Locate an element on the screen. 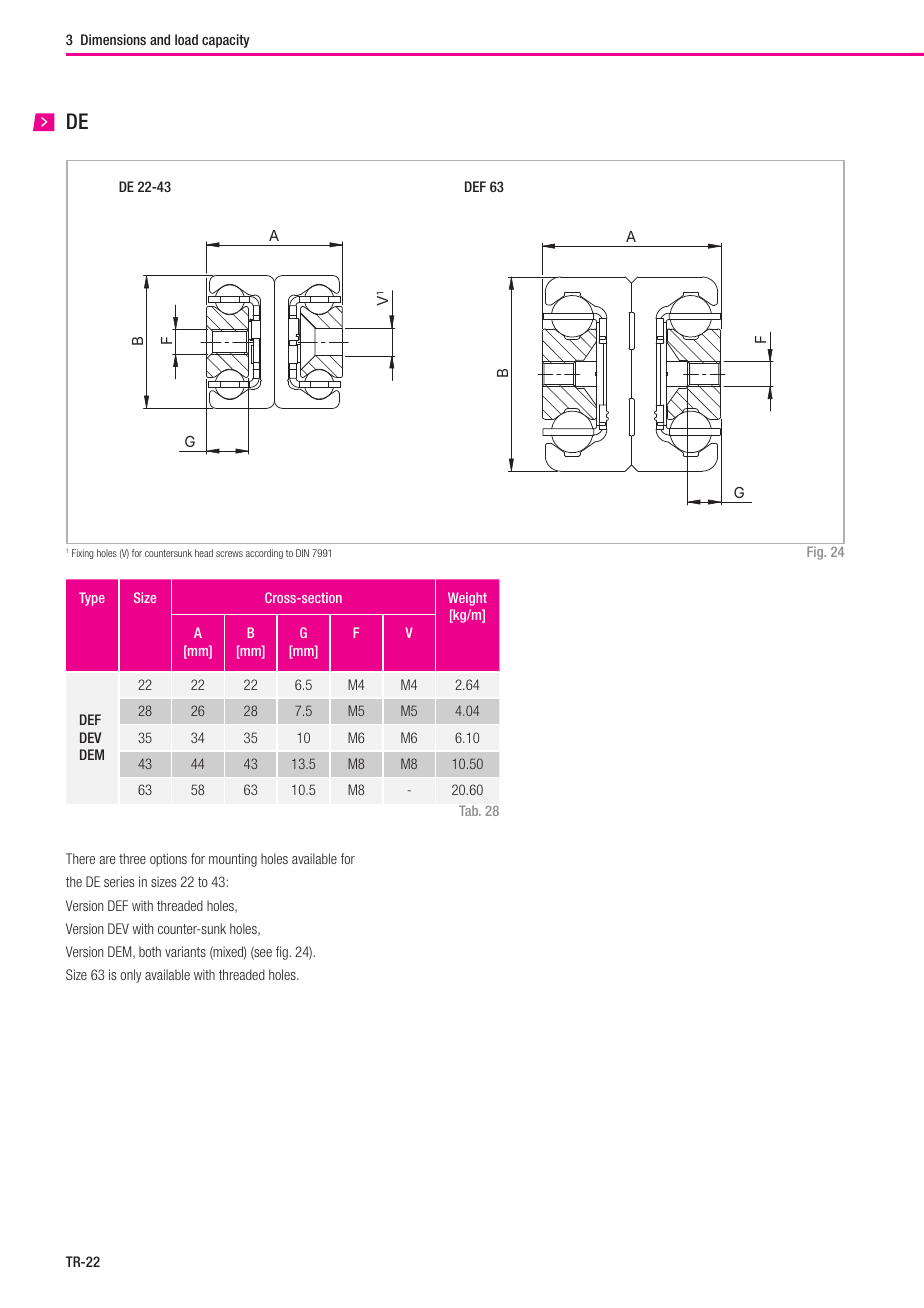 The width and height of the screenshot is (924, 1308). head is located at coordinates (204, 553).
